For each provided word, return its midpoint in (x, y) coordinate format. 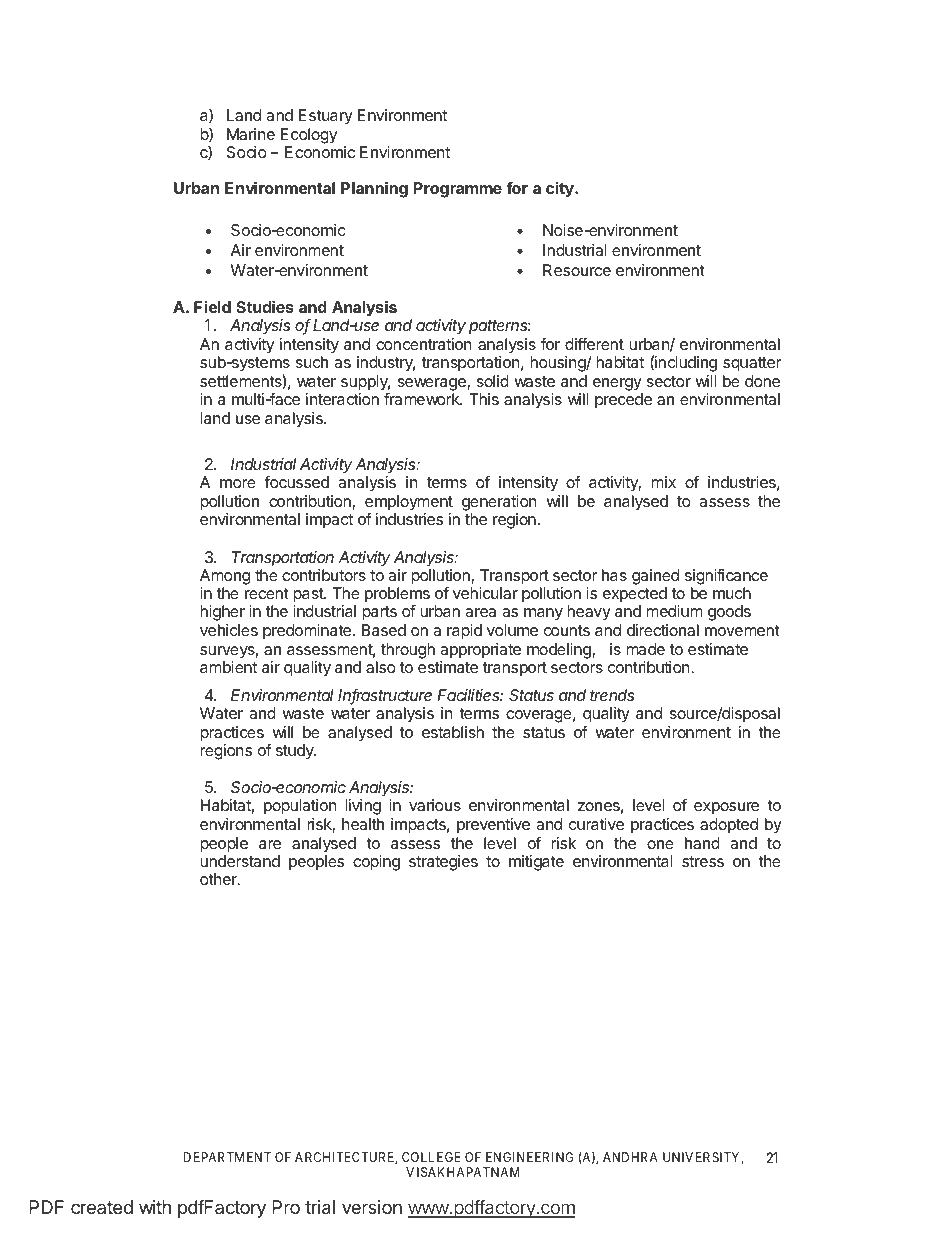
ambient (228, 667)
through (408, 651)
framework (423, 398)
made (645, 649)
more (238, 483)
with (155, 1207)
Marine (251, 134)
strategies (443, 863)
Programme (458, 190)
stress (703, 861)
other (219, 879)
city (561, 190)
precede (623, 401)
